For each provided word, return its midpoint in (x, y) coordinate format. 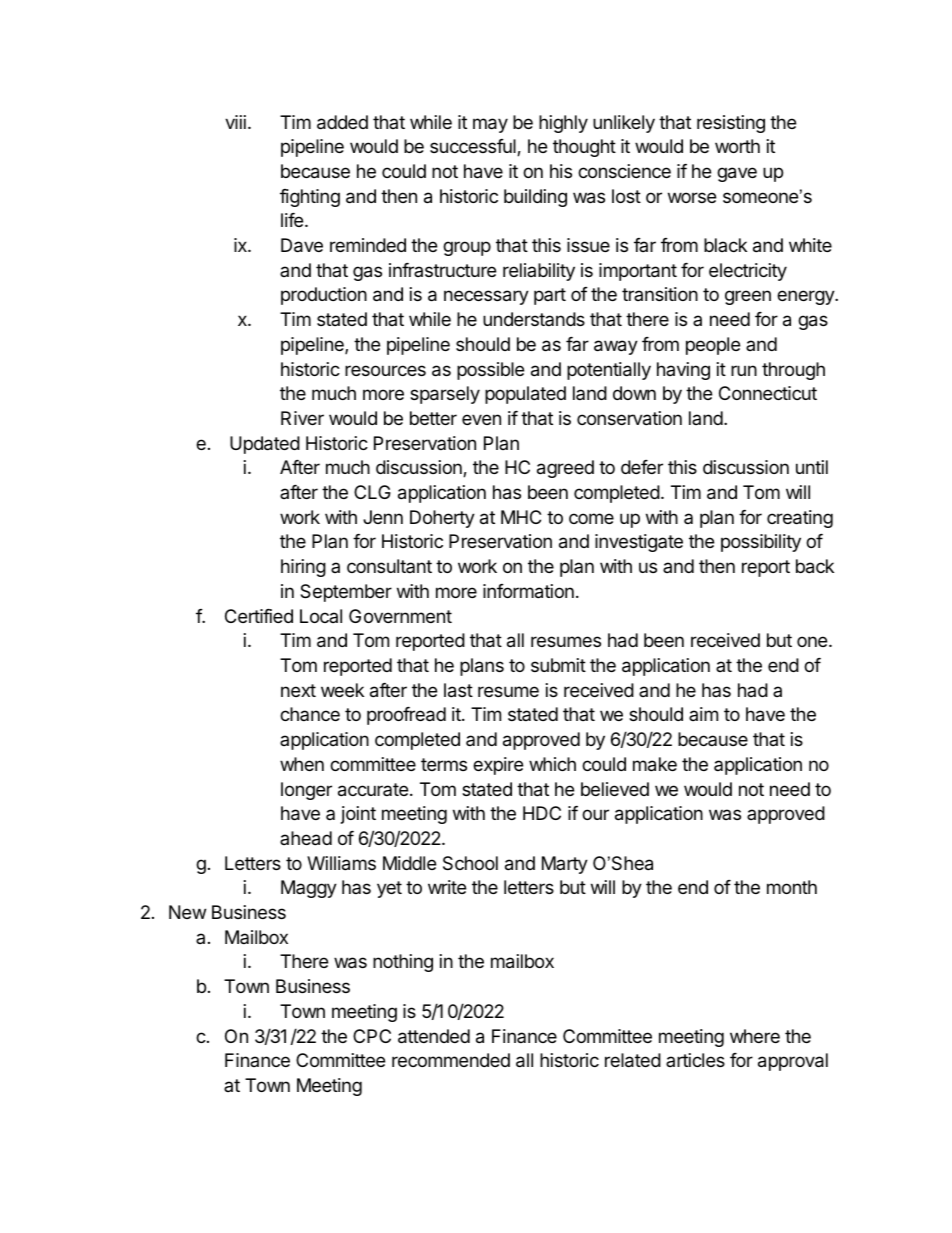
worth (737, 146)
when (302, 764)
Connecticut (768, 393)
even (481, 419)
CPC (372, 1036)
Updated (265, 445)
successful (474, 147)
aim (703, 714)
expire (498, 766)
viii (235, 122)
